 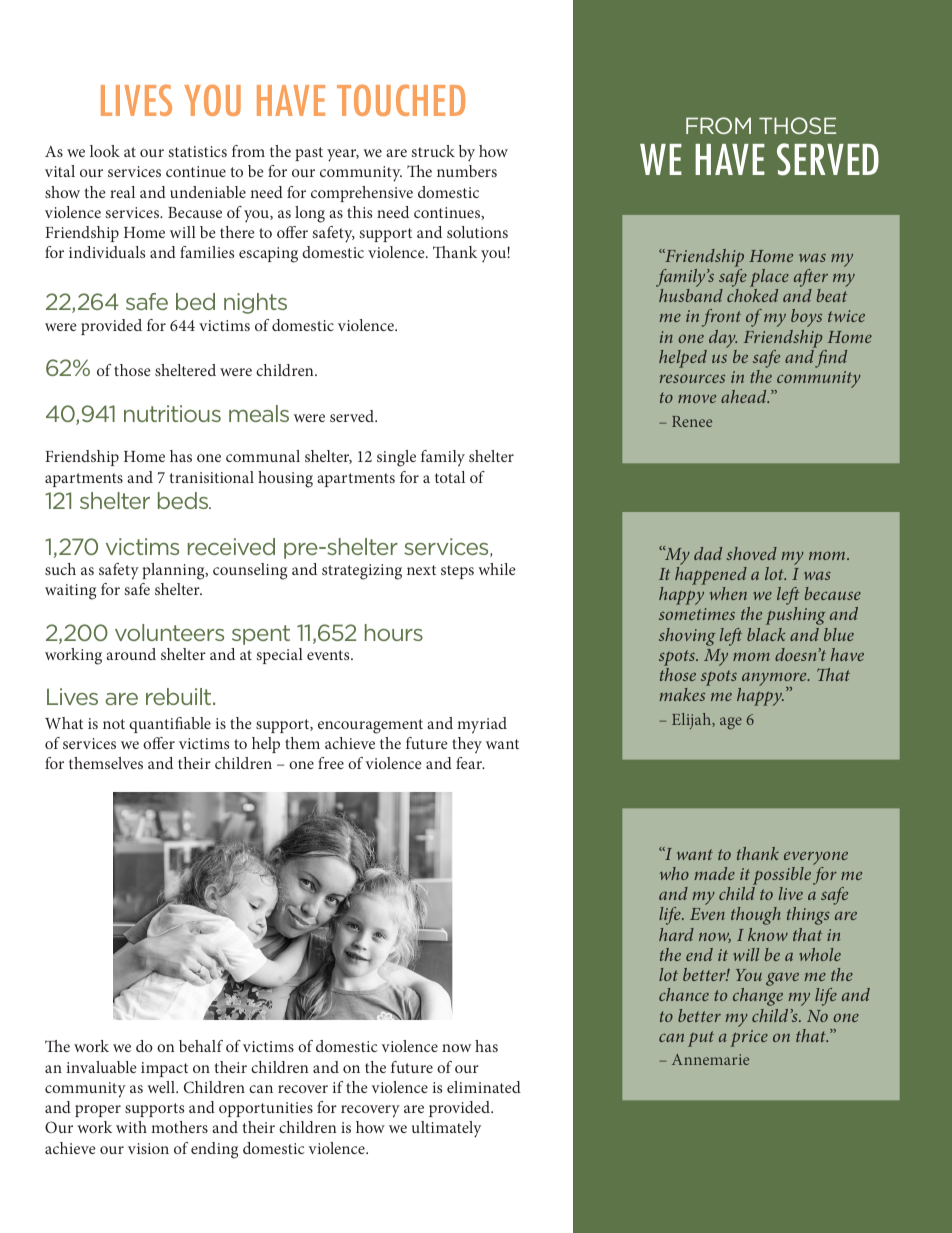 What do you see at coordinates (692, 421) in the image?
I see `Renee` at bounding box center [692, 421].
